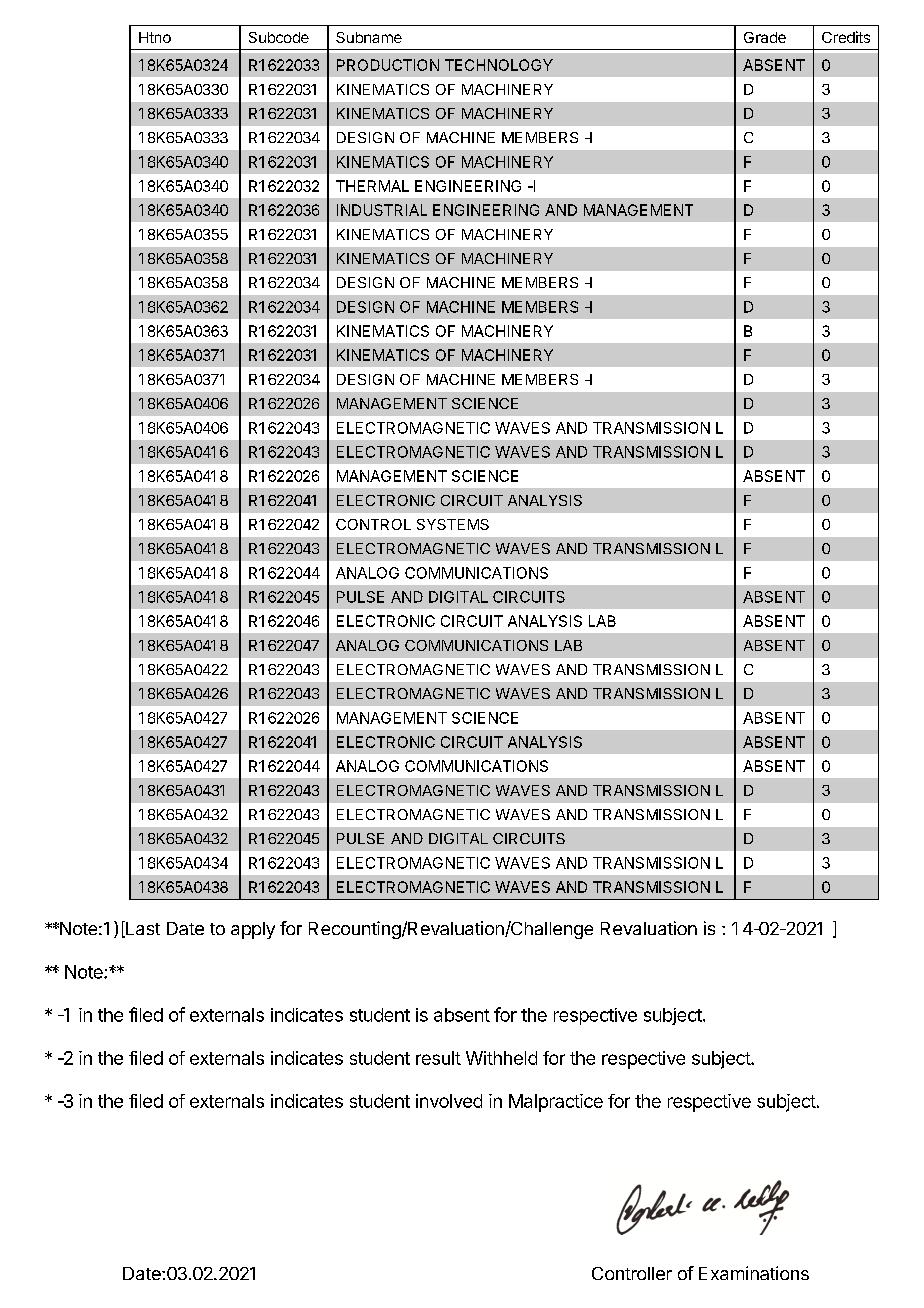 This document has height=1308, width=924. Describe the element at coordinates (382, 210) in the document. I see `INDUSTRIAL` at that location.
